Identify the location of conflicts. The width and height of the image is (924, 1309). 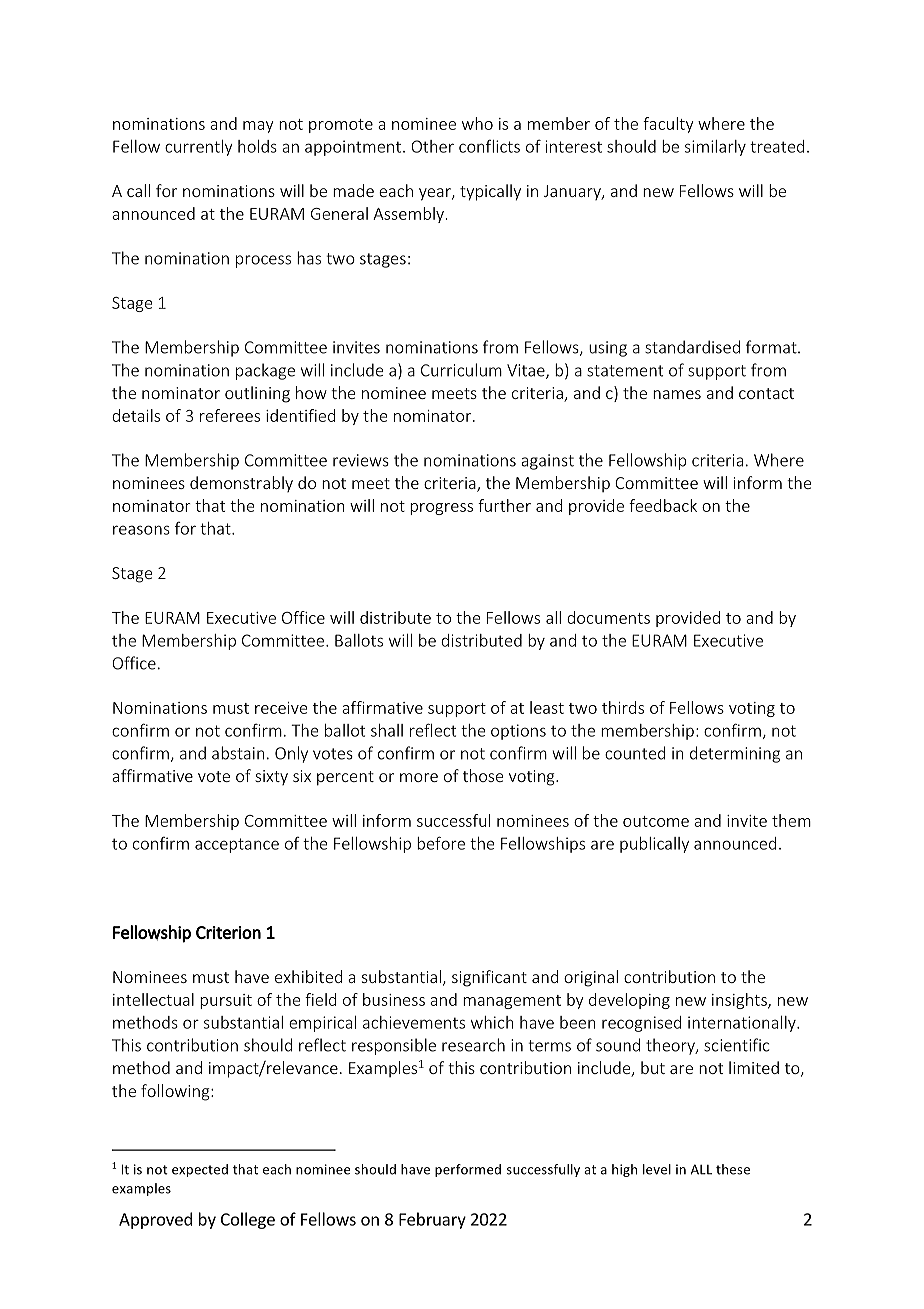
(489, 146).
